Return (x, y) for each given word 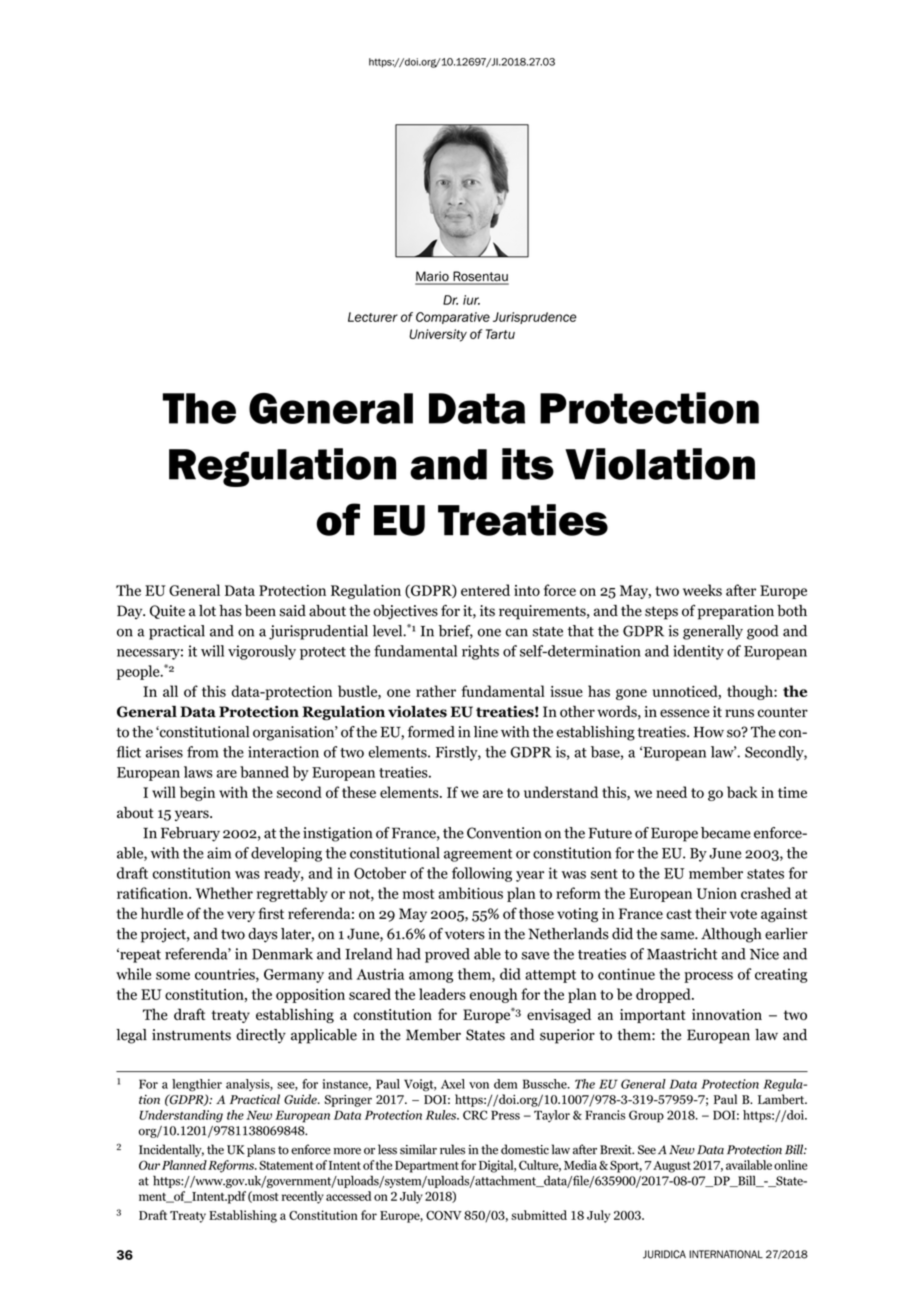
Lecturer (373, 317)
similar (418, 1149)
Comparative (453, 318)
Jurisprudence (535, 318)
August (671, 1167)
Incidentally (171, 1150)
